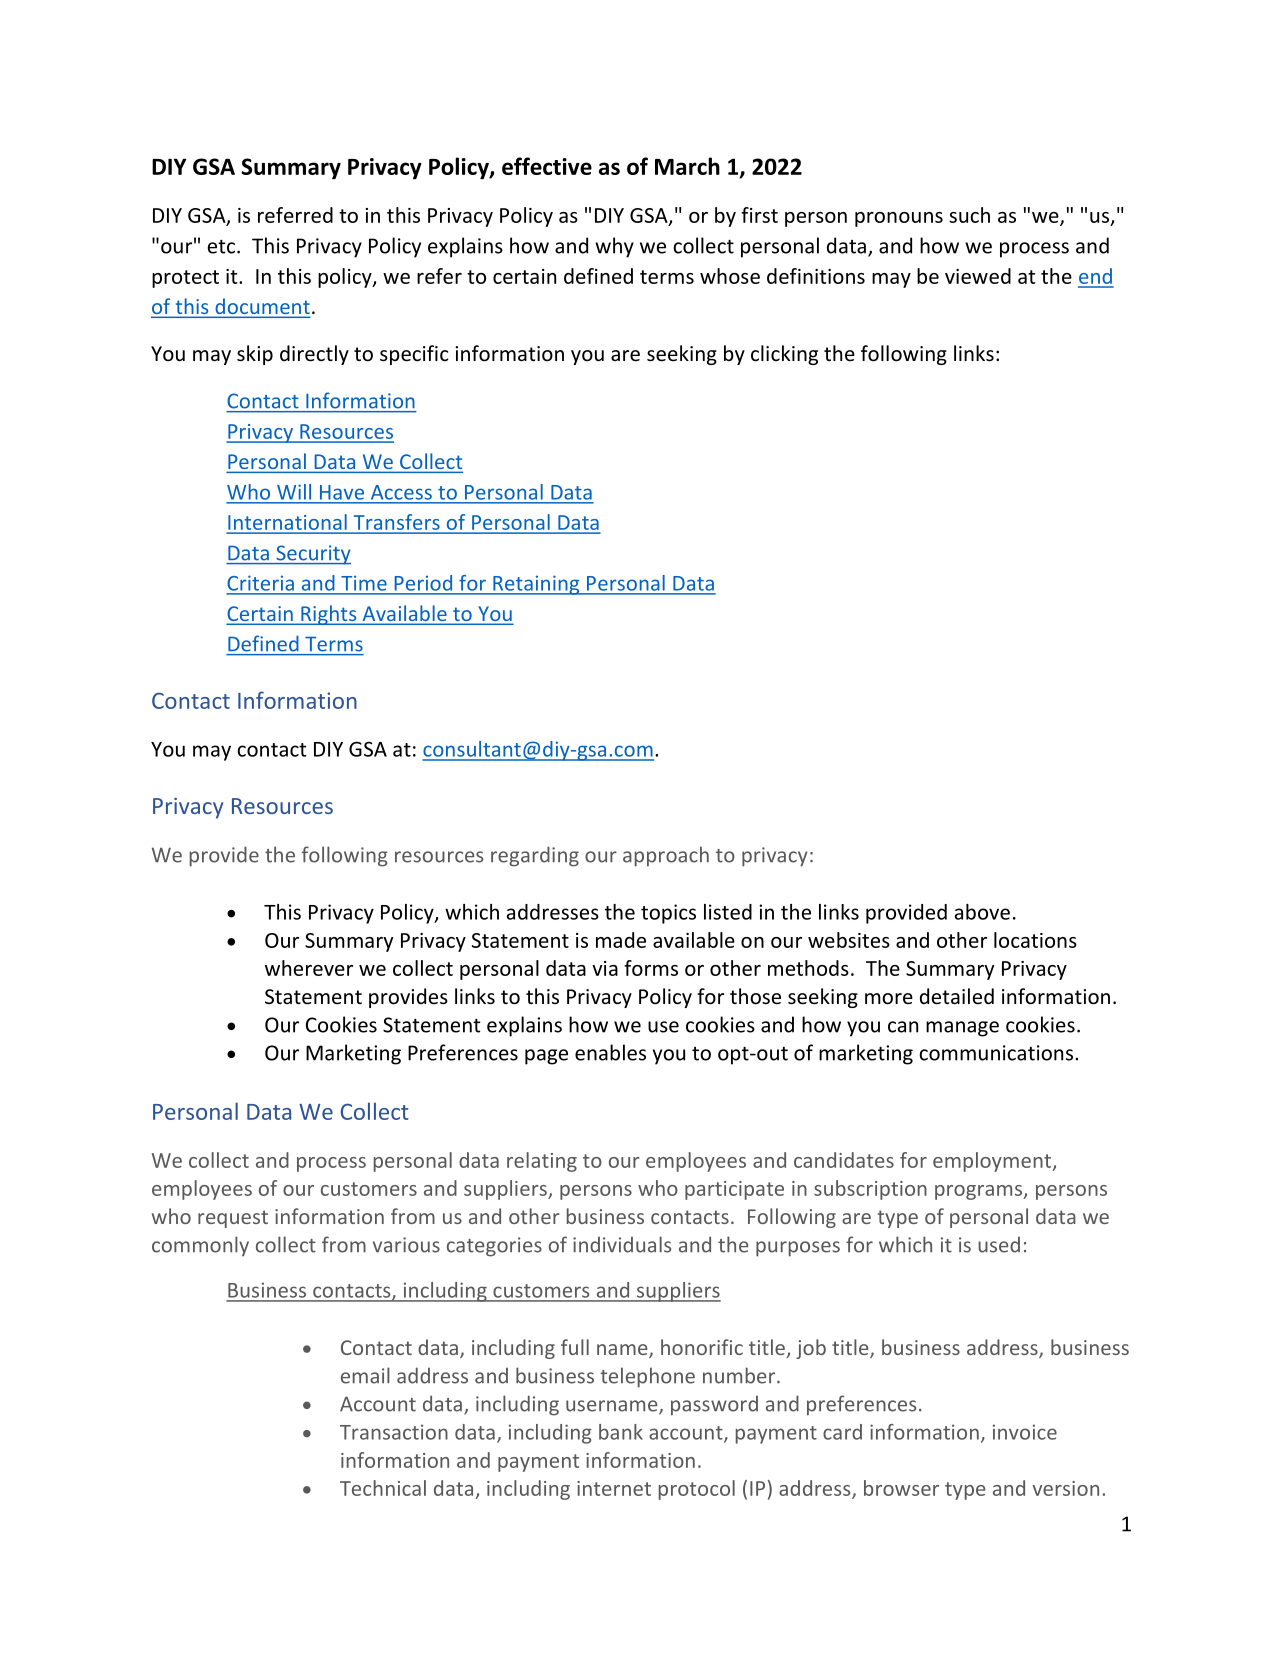 The image size is (1283, 1660). I want to click on made, so click(621, 940).
